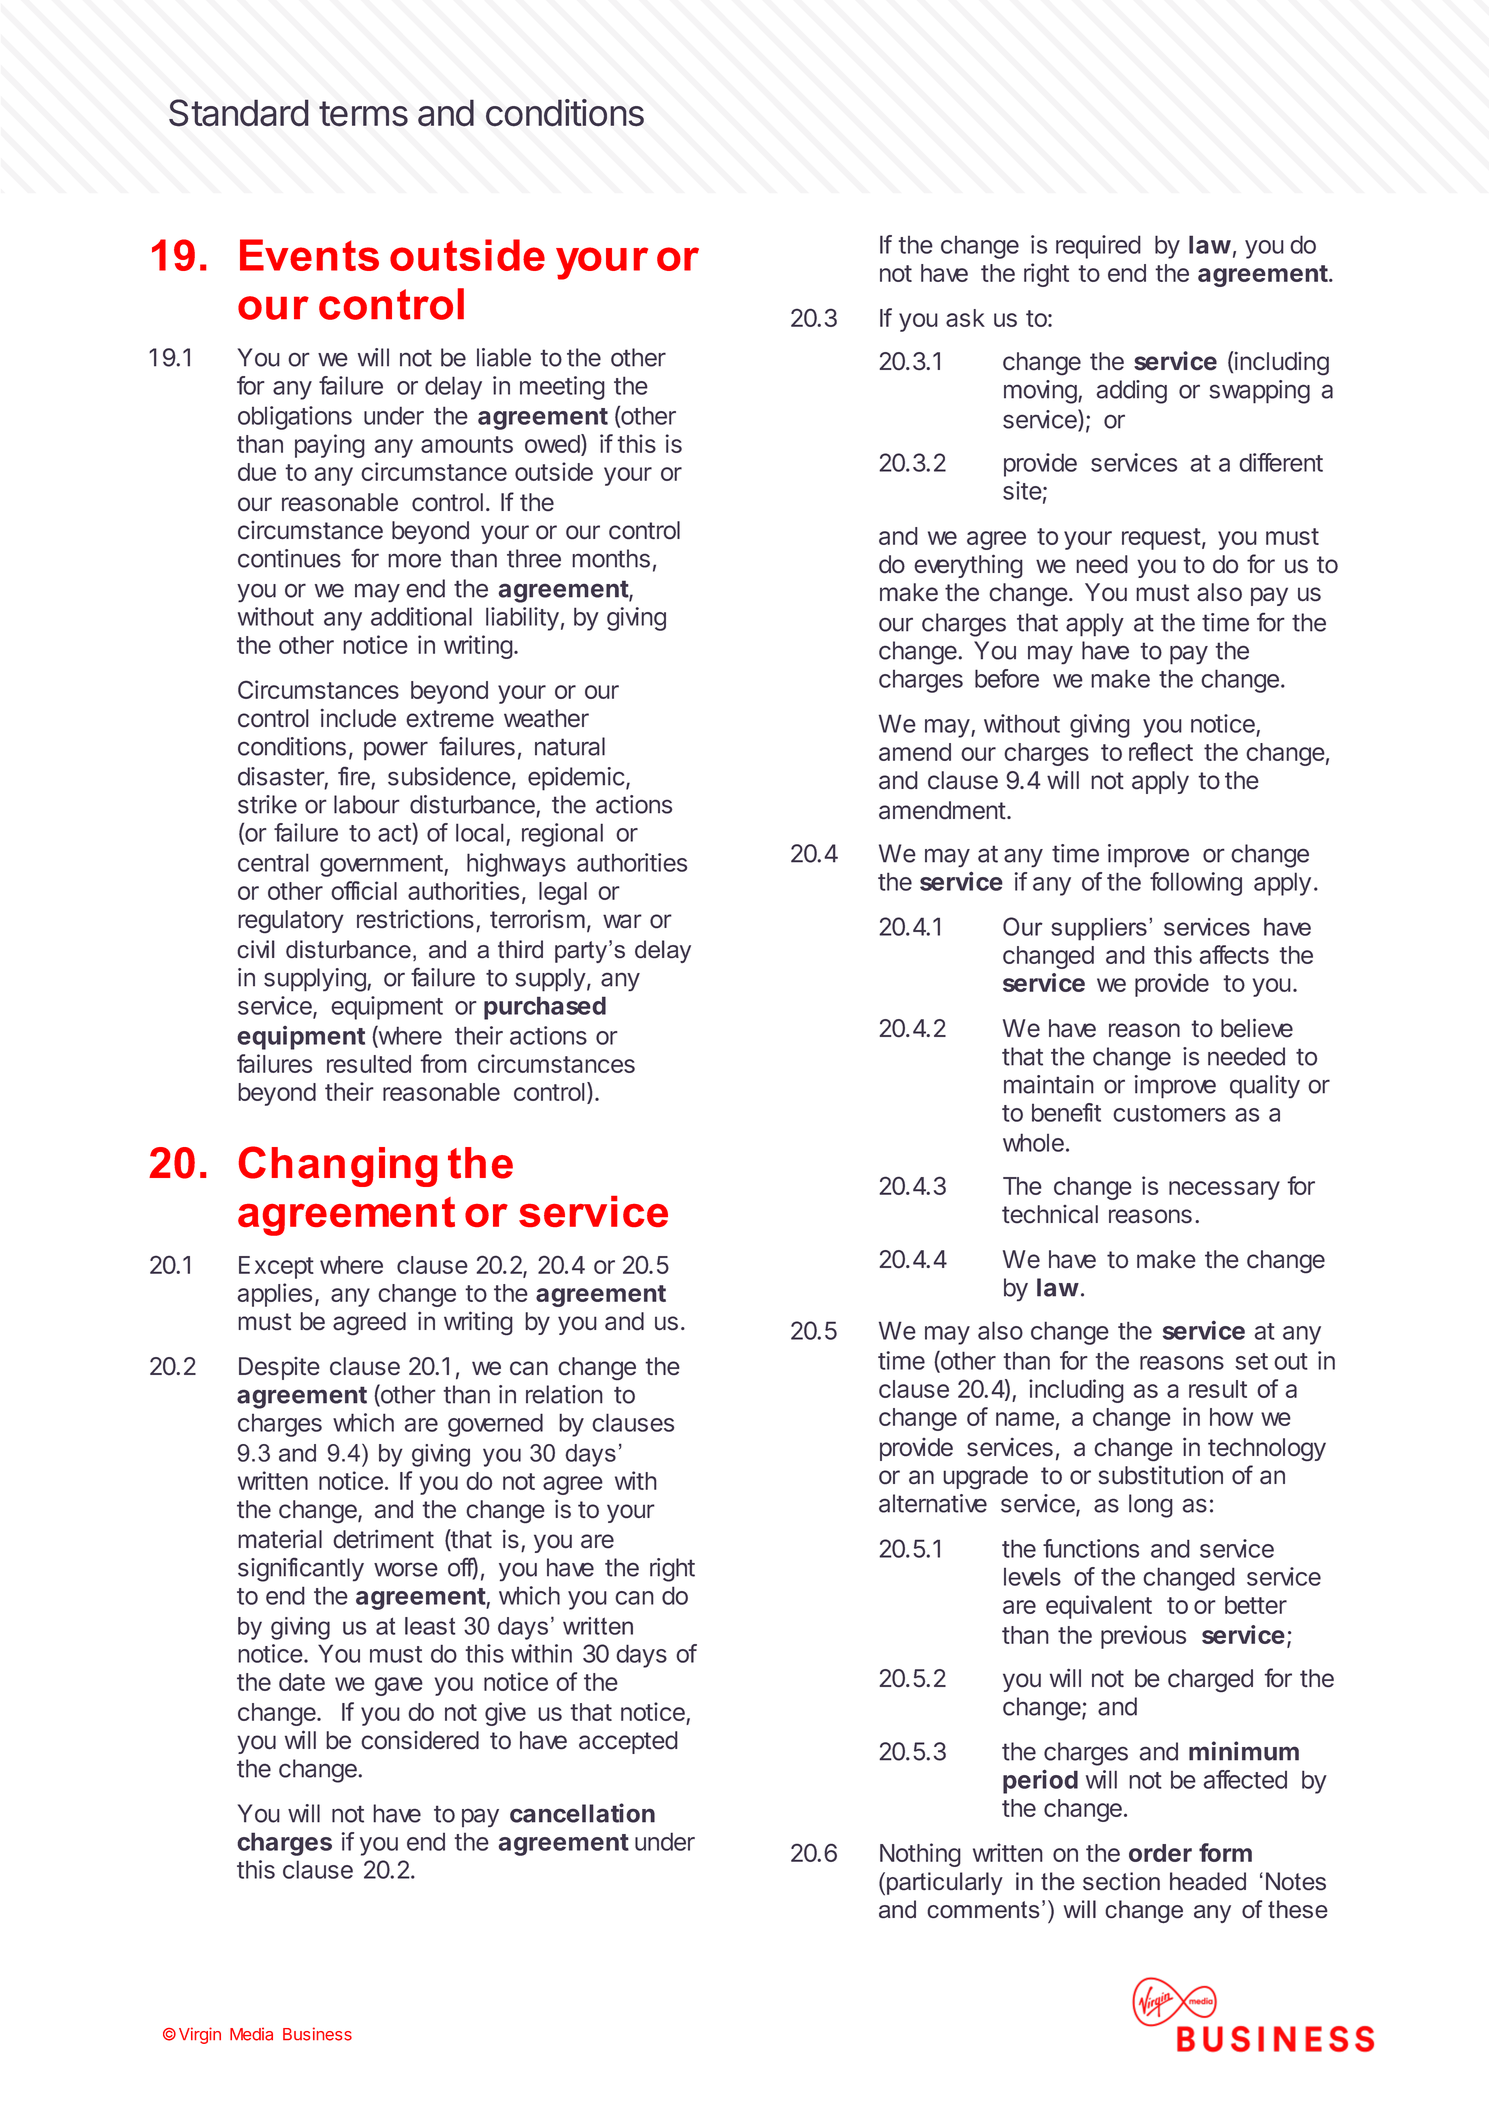 This document has height=2108, width=1489. I want to click on Changing, so click(338, 1166).
